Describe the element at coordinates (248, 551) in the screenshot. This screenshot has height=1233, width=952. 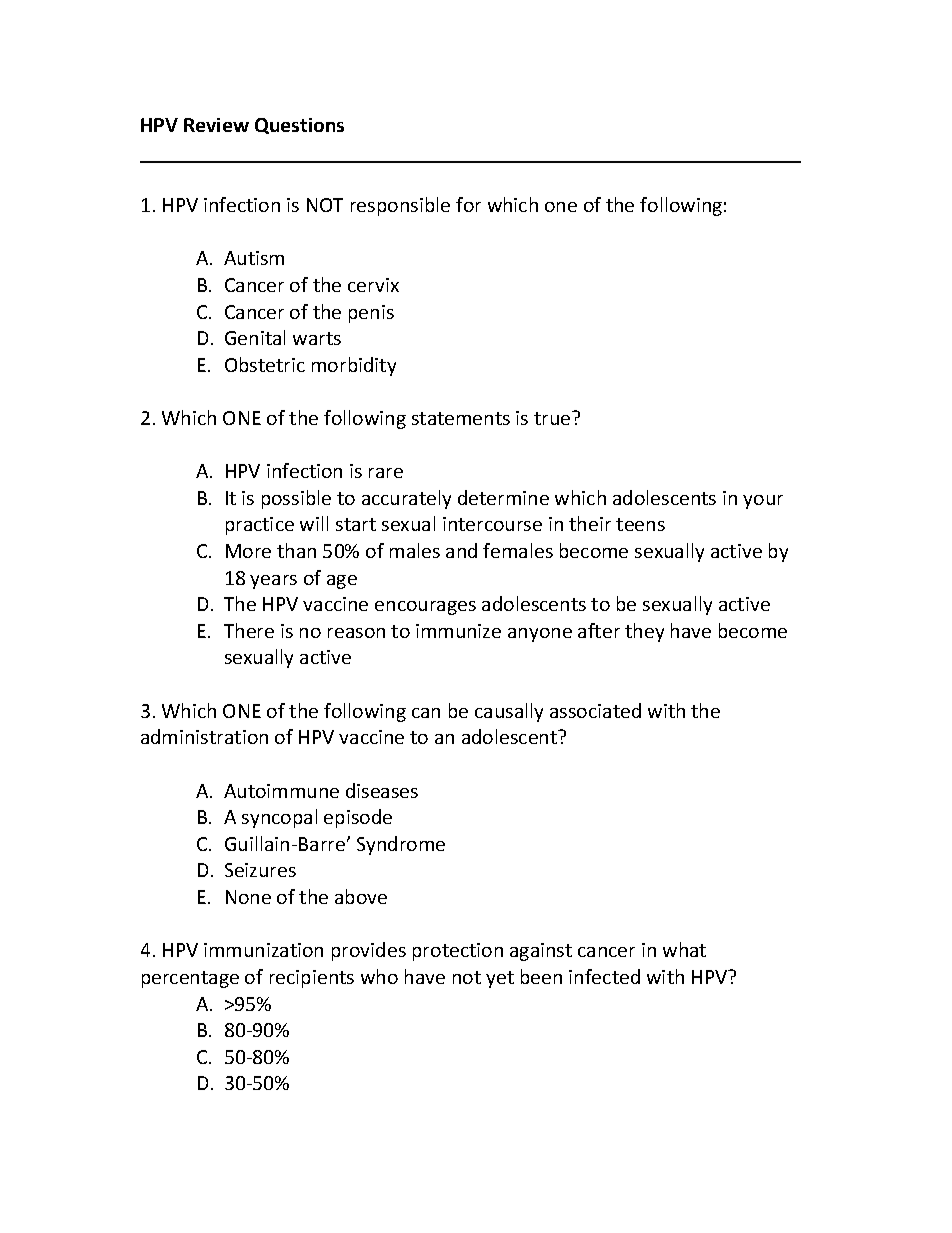
I see `More` at that location.
